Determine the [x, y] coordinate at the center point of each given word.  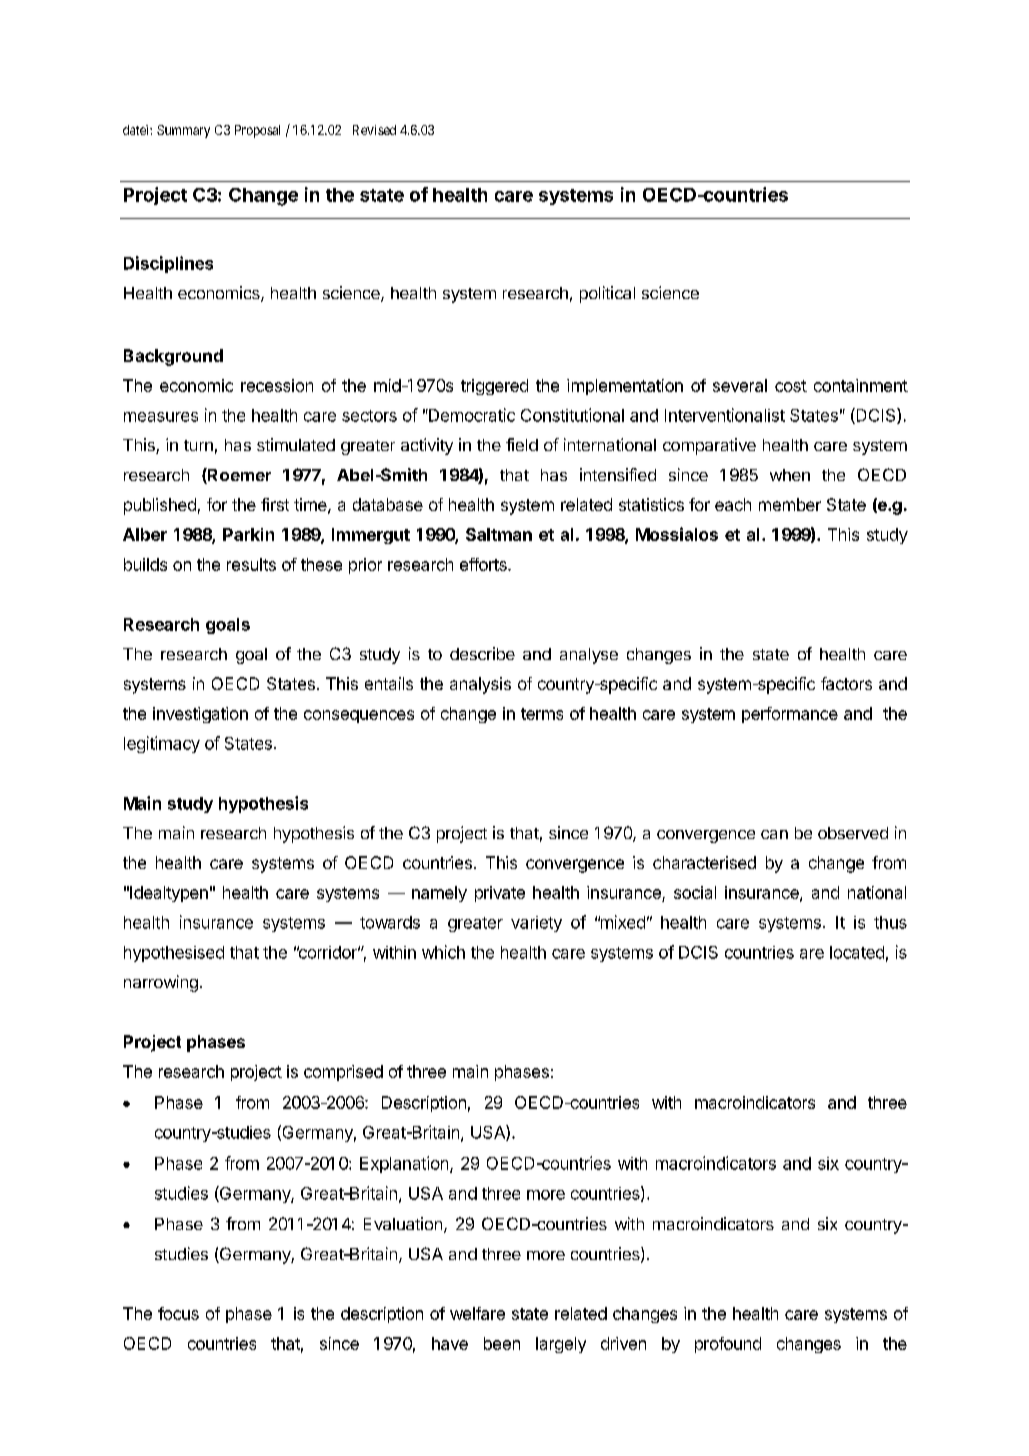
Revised [374, 130]
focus [178, 1313]
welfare [477, 1313]
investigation [200, 715]
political [607, 294]
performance [790, 715]
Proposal [257, 131]
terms [542, 714]
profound [728, 1345]
